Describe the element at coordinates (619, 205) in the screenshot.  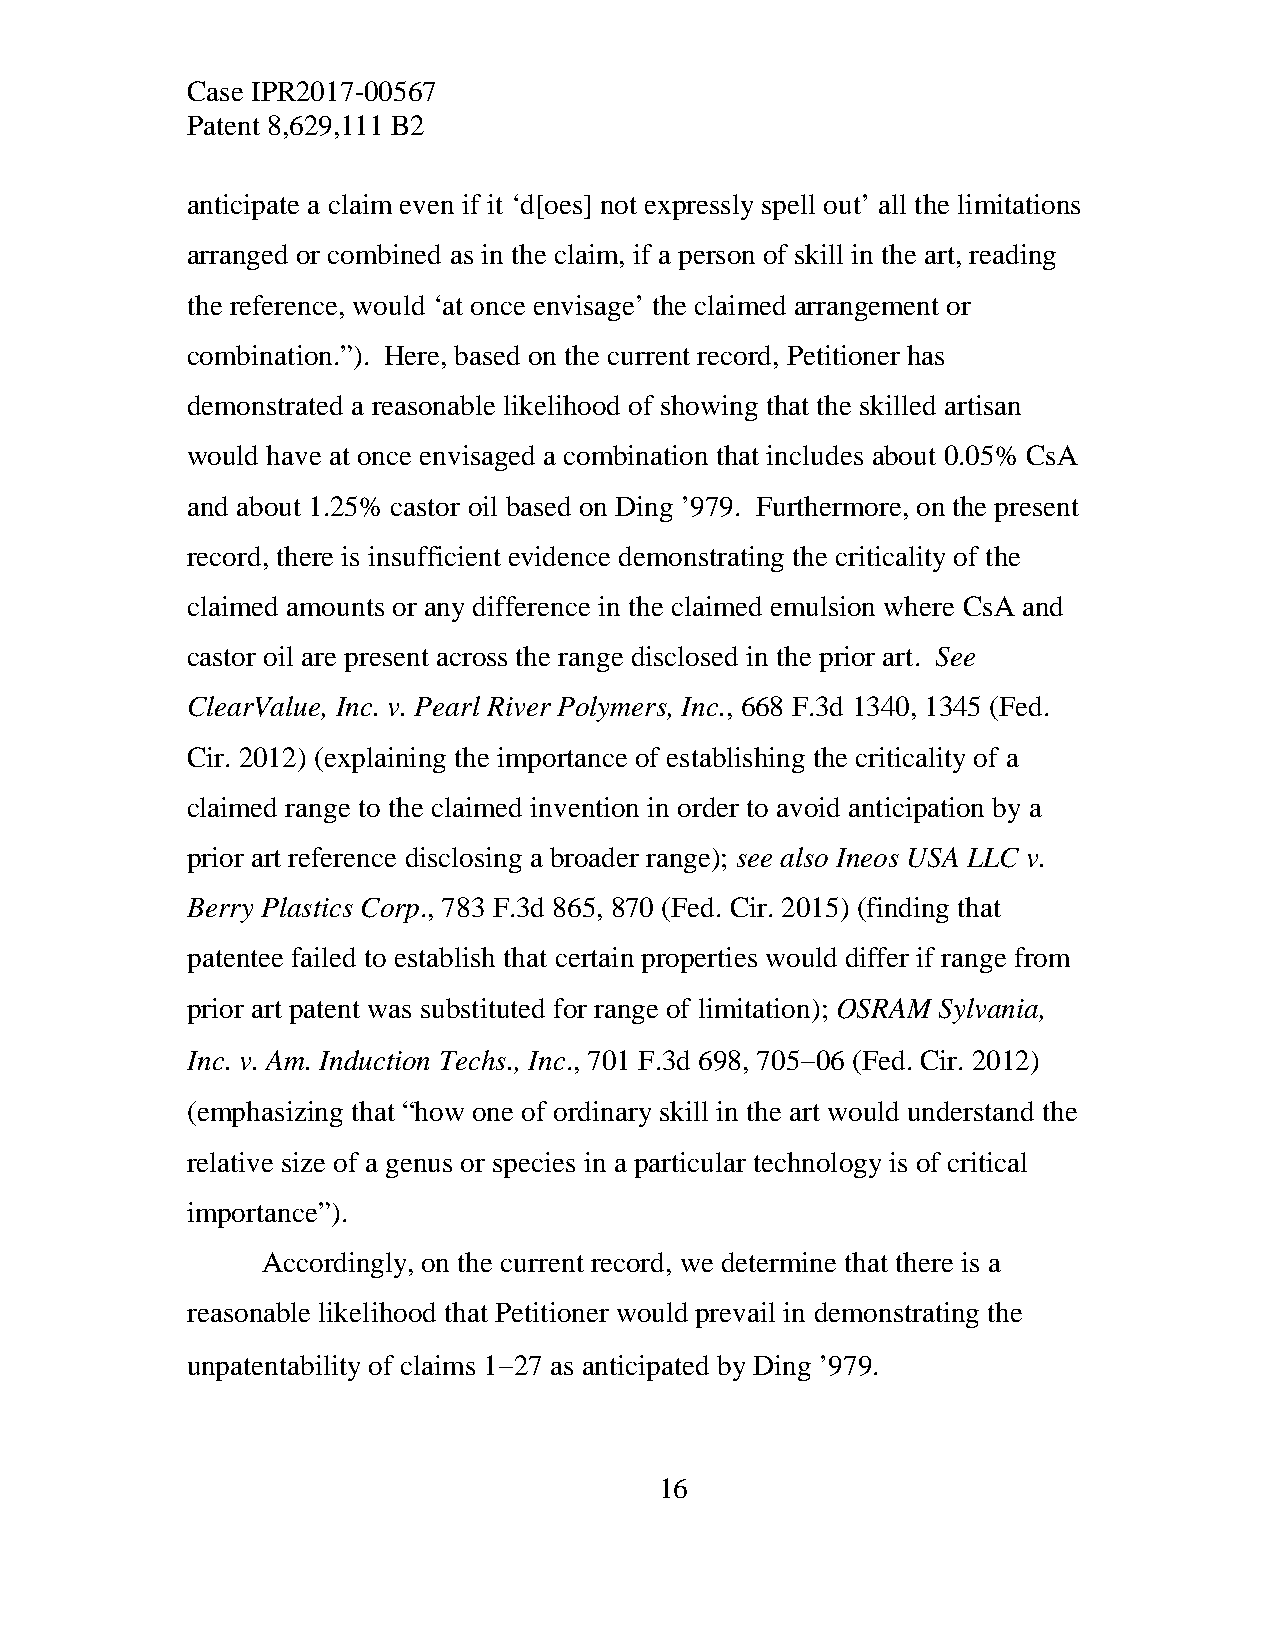
I see `not` at that location.
